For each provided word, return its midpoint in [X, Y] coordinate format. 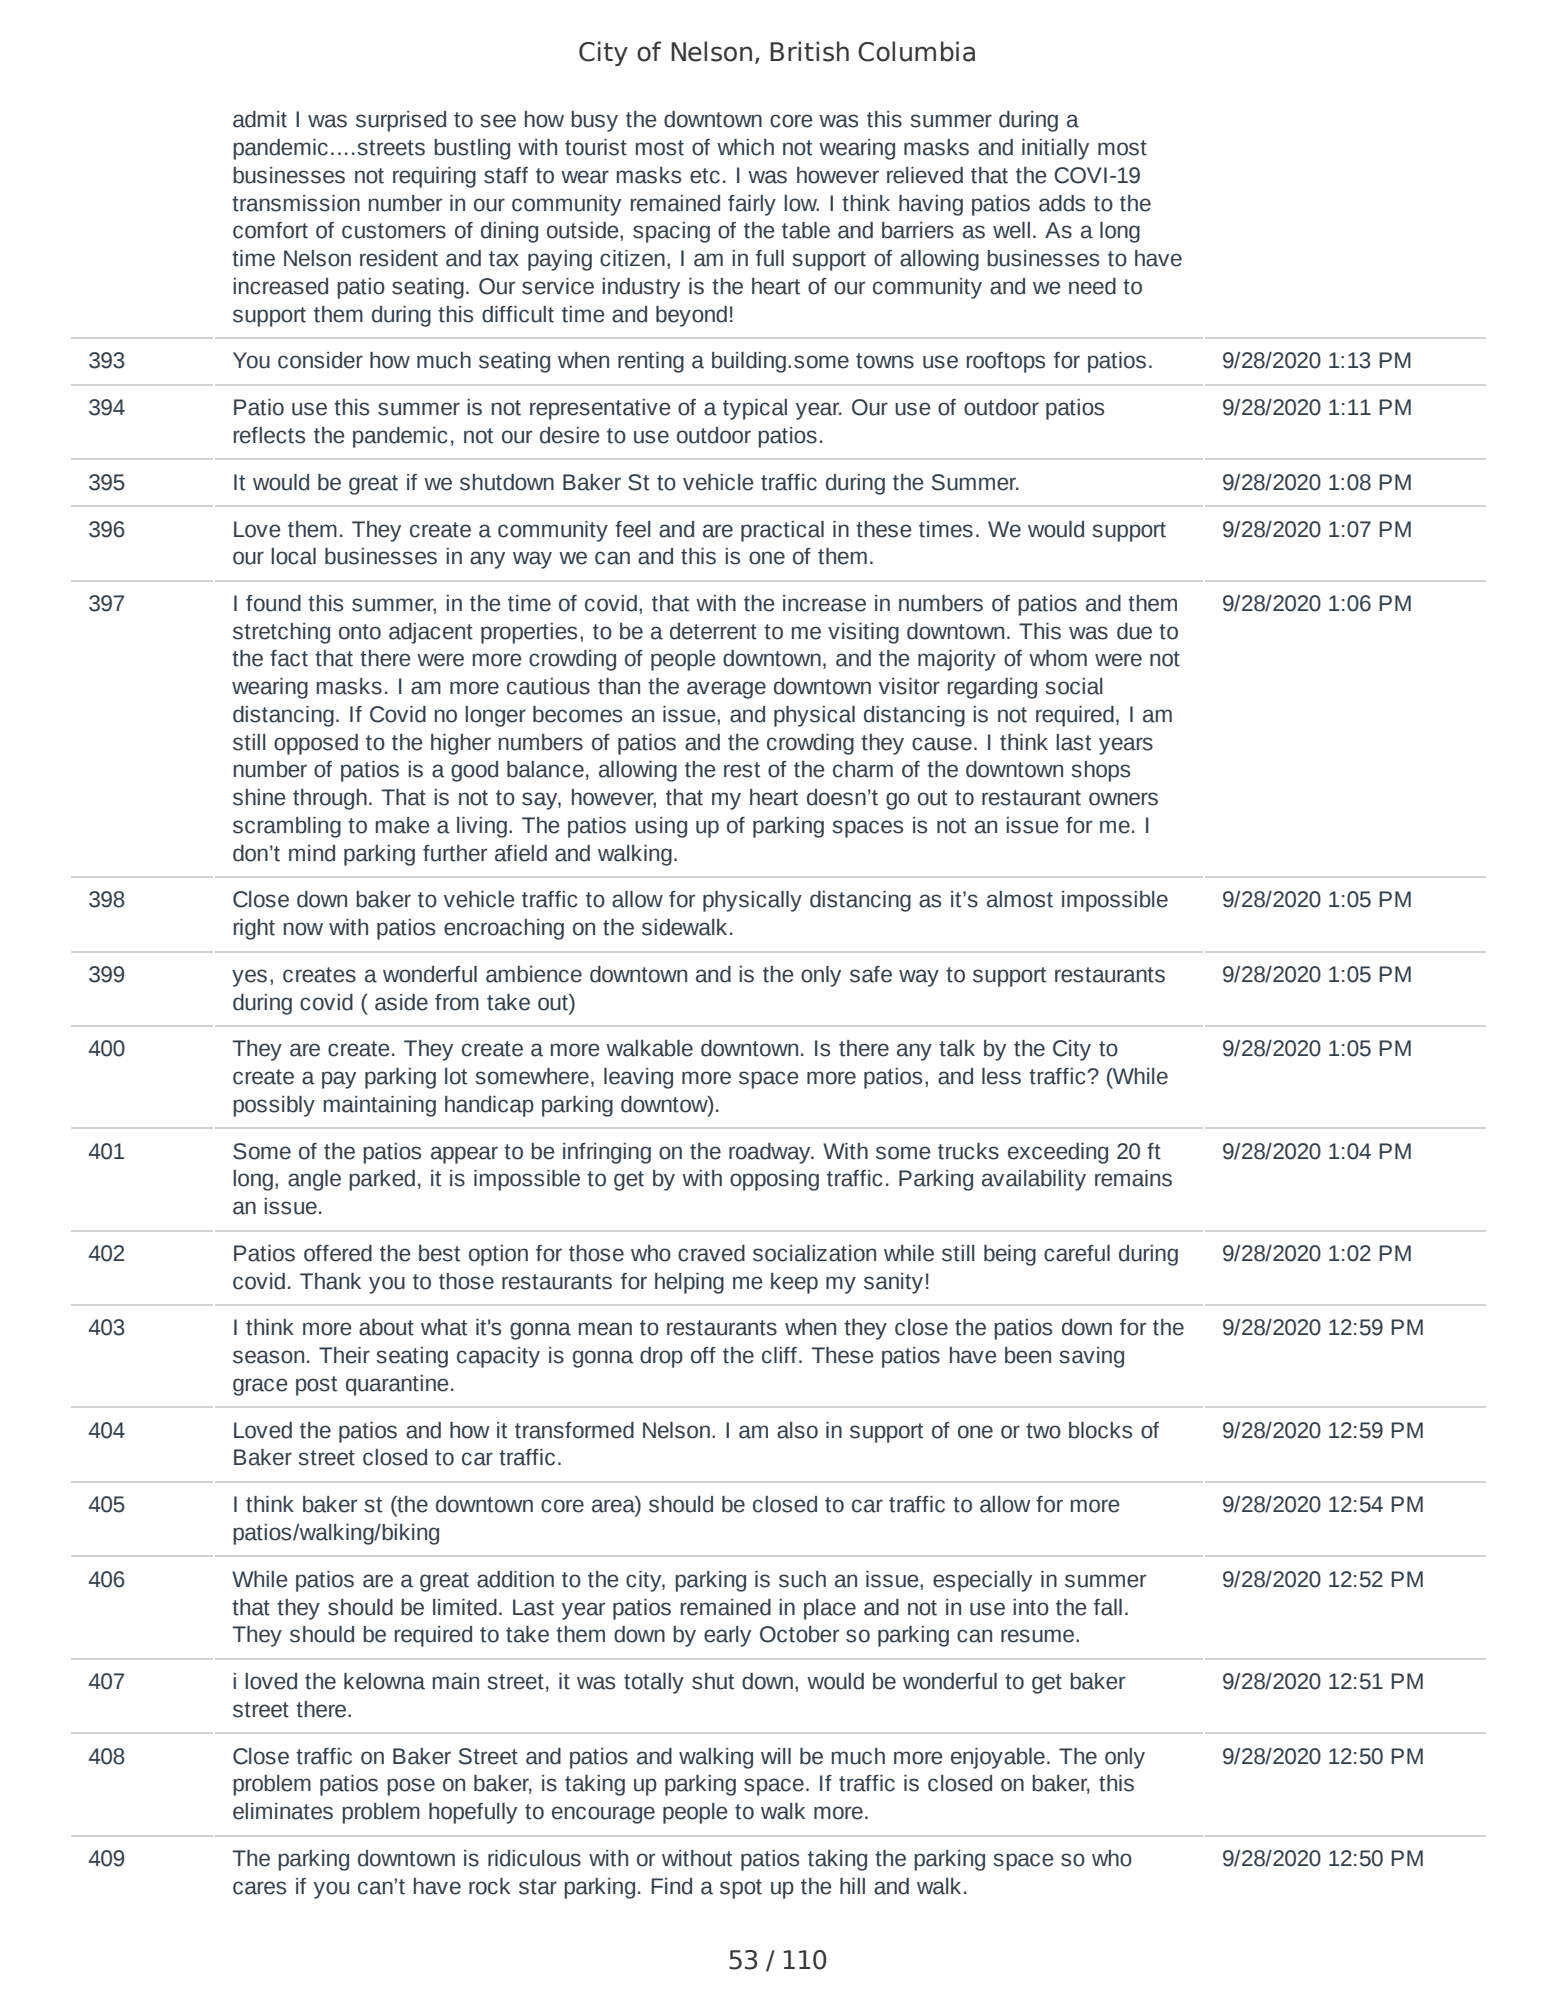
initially [1055, 149]
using [661, 827]
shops [1100, 771]
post [316, 1386]
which [745, 147]
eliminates [283, 1811]
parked [382, 1180]
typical [755, 409]
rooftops [1005, 362]
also [797, 1430]
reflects [269, 435]
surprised [401, 121]
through [330, 799]
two [1043, 1431]
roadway [771, 1153]
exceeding [1058, 1153]
